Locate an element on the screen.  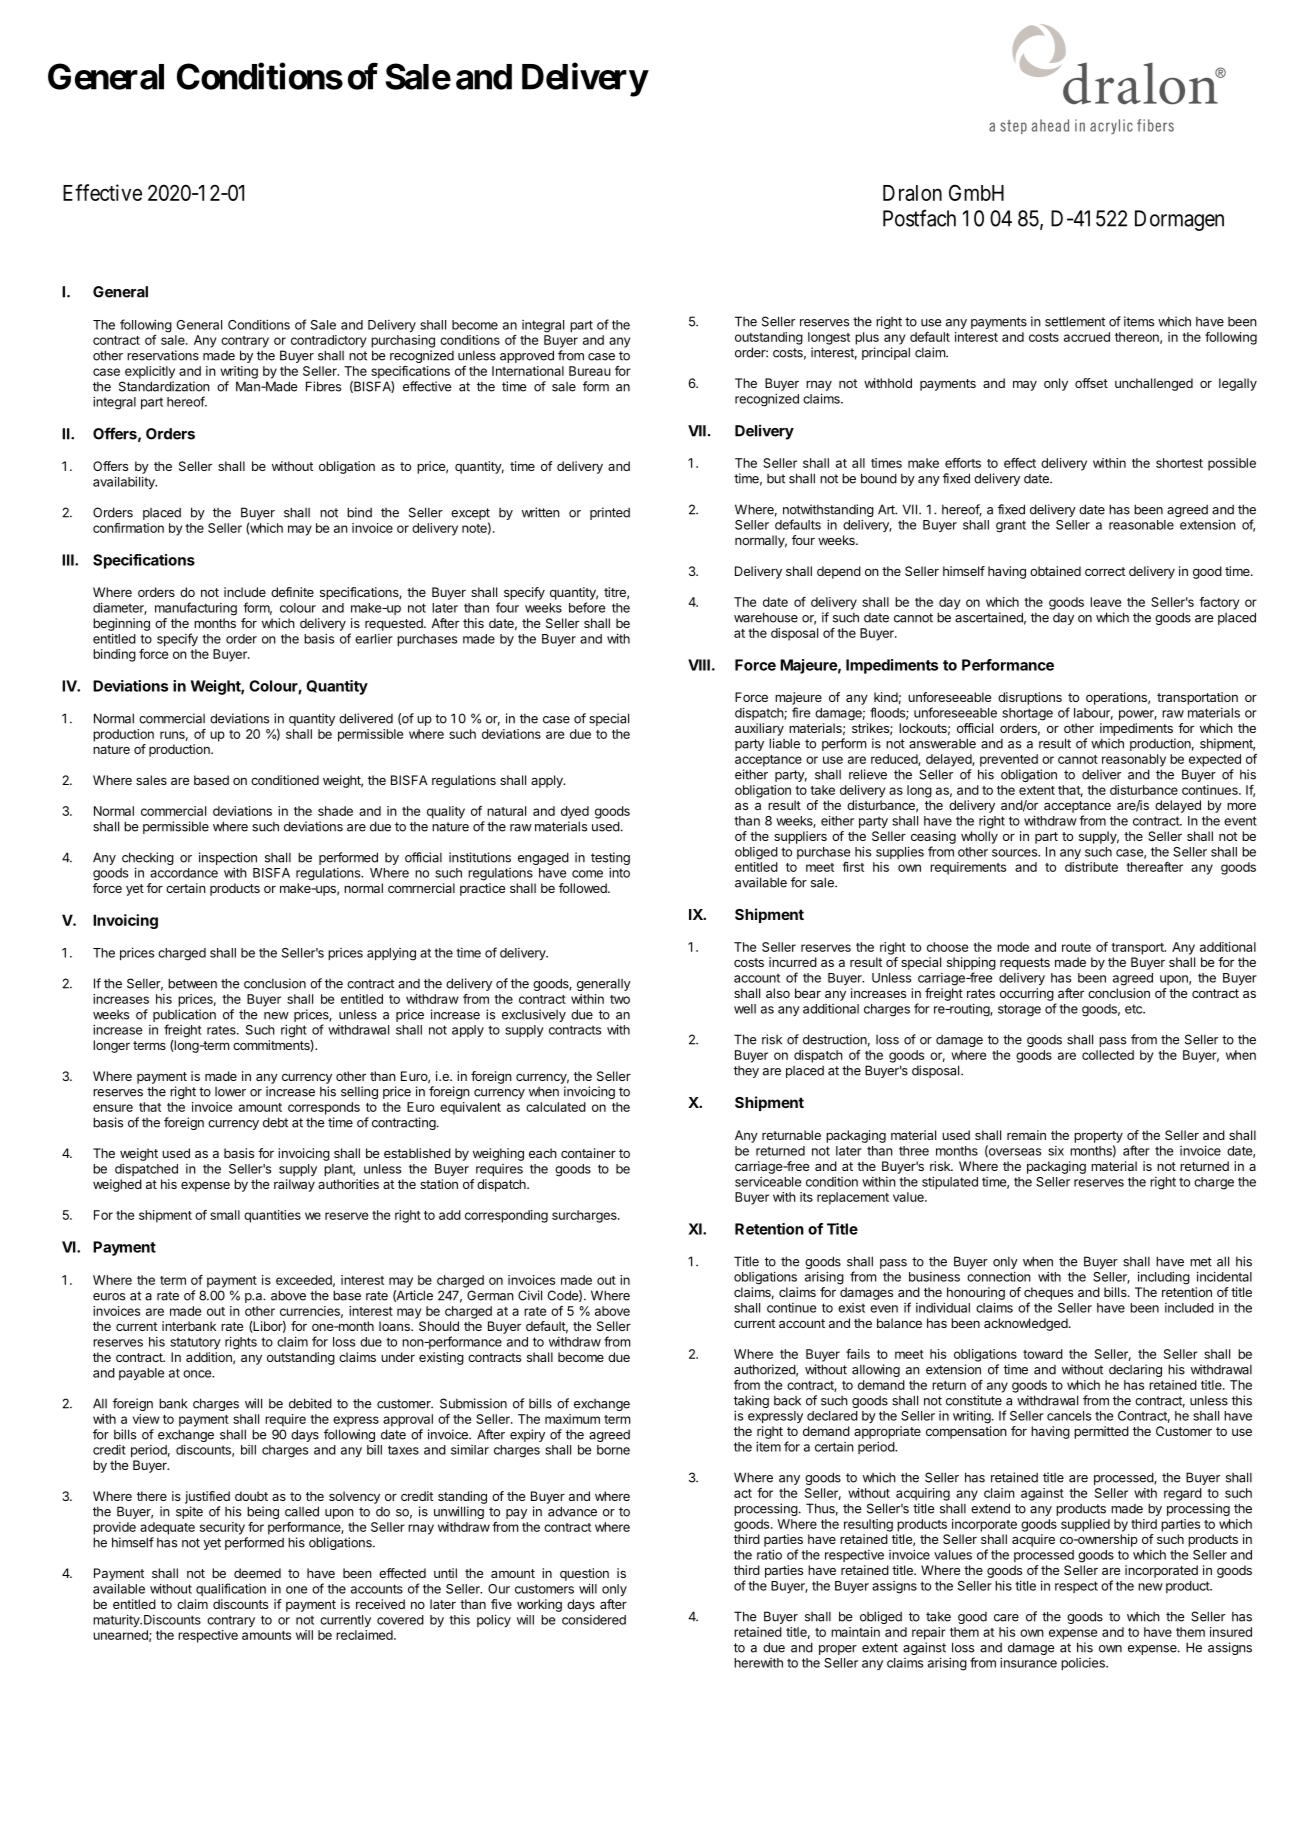
cheques is located at coordinates (1048, 1293).
